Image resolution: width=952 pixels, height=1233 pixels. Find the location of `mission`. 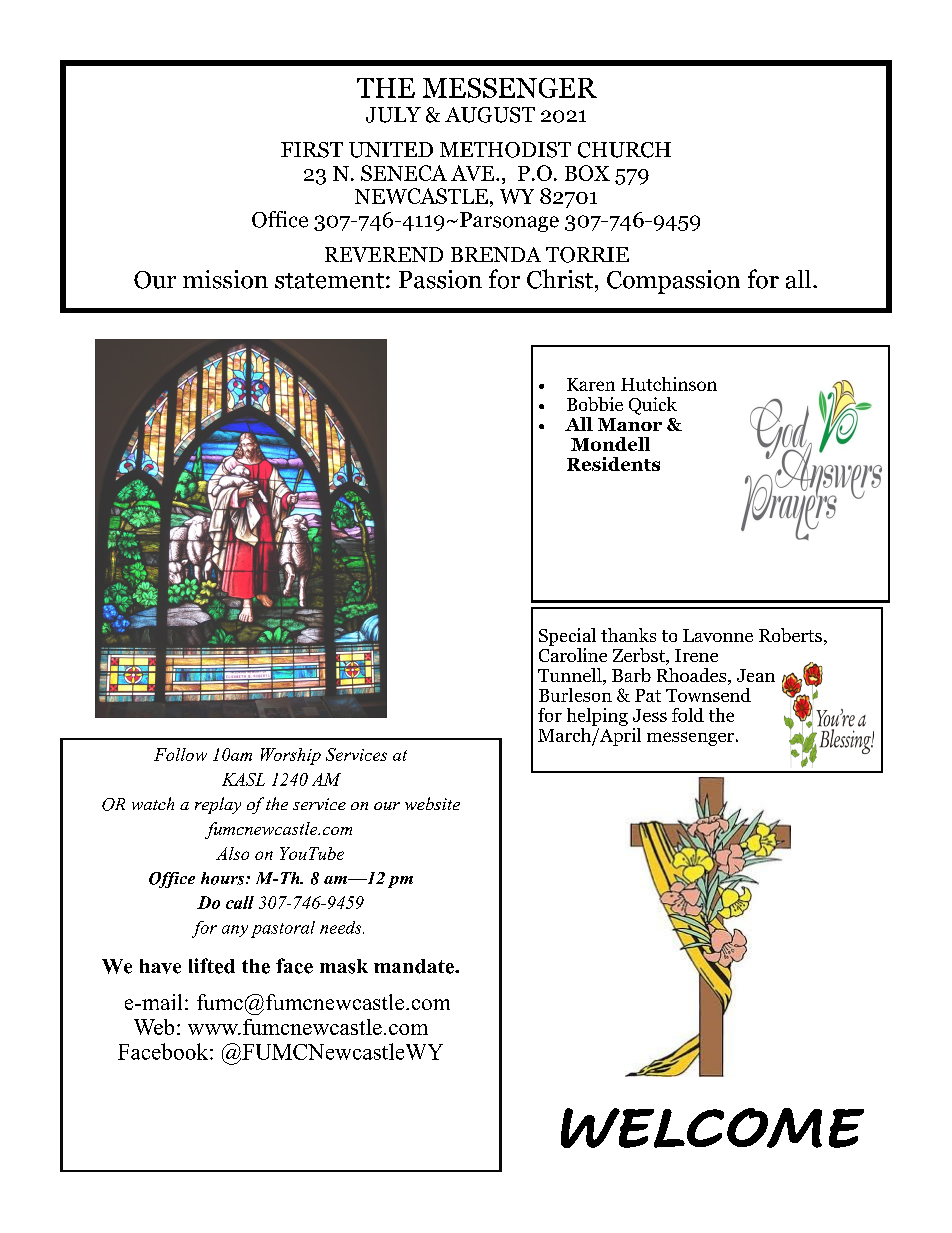

mission is located at coordinates (225, 279).
